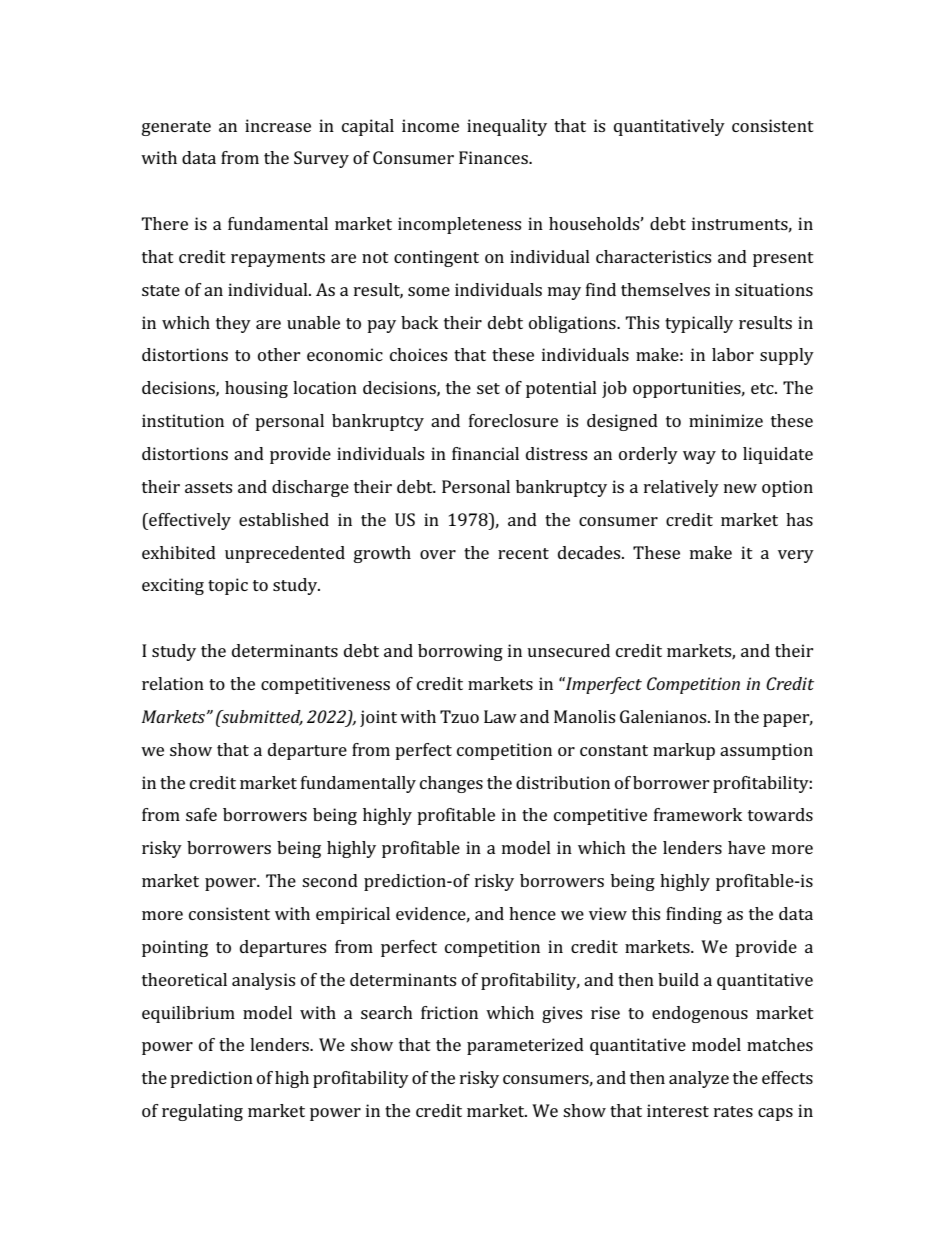 Image resolution: width=952 pixels, height=1233 pixels. I want to click on changes, so click(451, 784).
